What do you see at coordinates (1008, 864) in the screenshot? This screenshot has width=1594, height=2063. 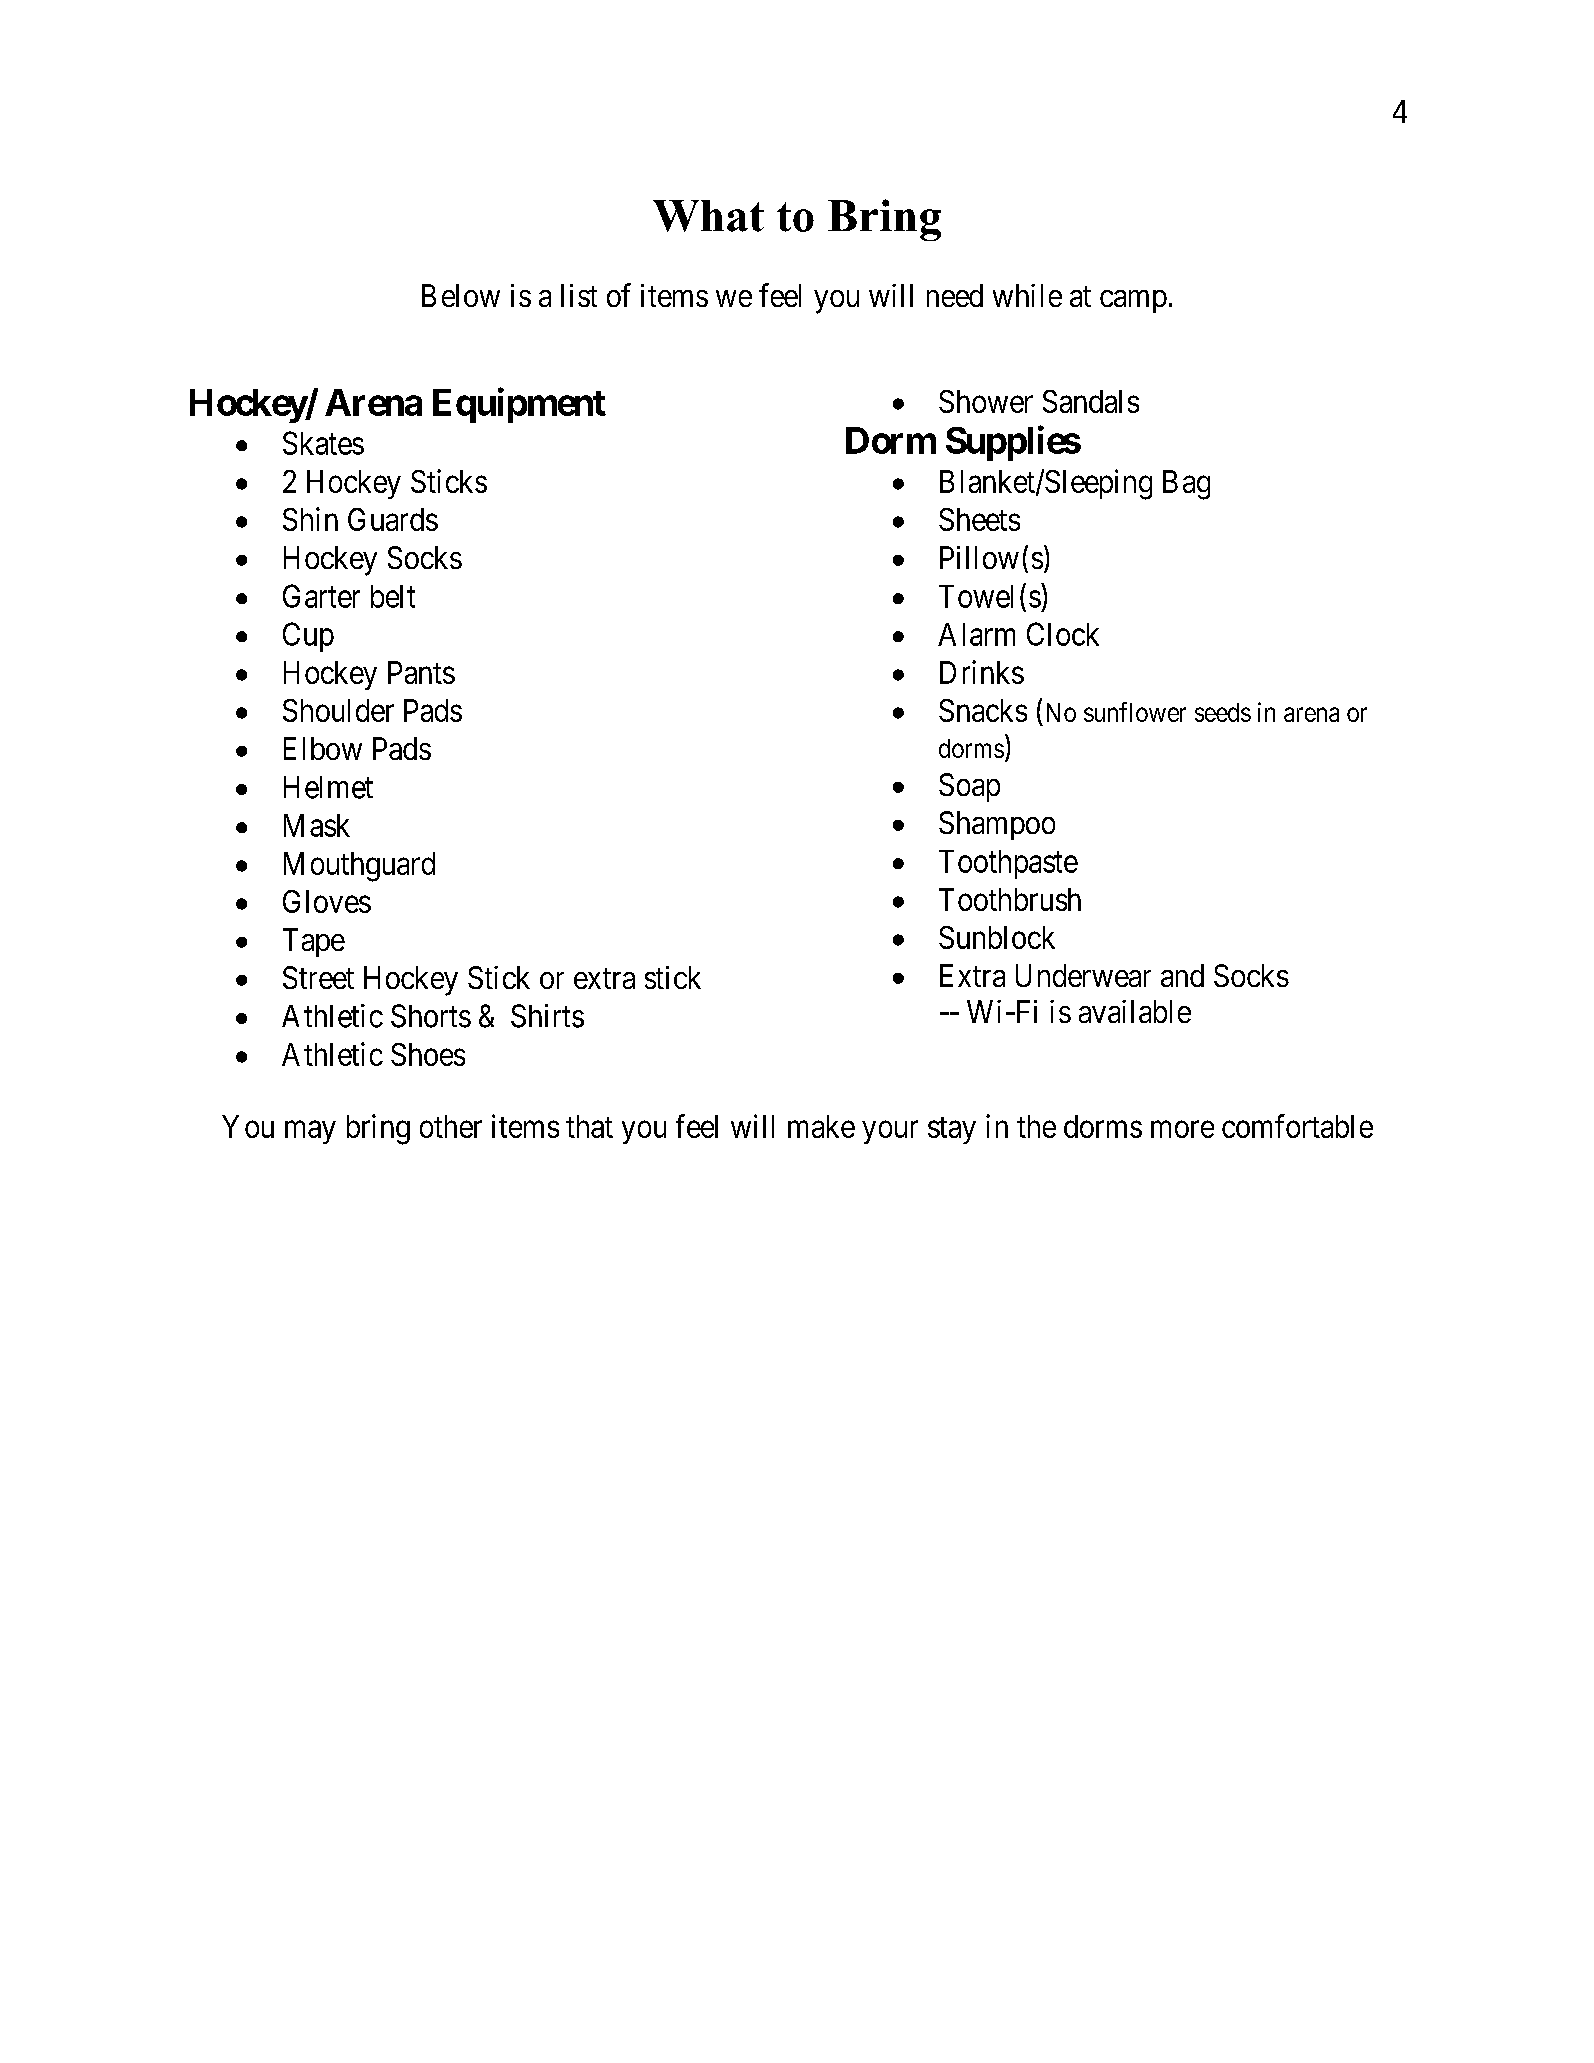 I see `Toothpaste` at bounding box center [1008, 864].
